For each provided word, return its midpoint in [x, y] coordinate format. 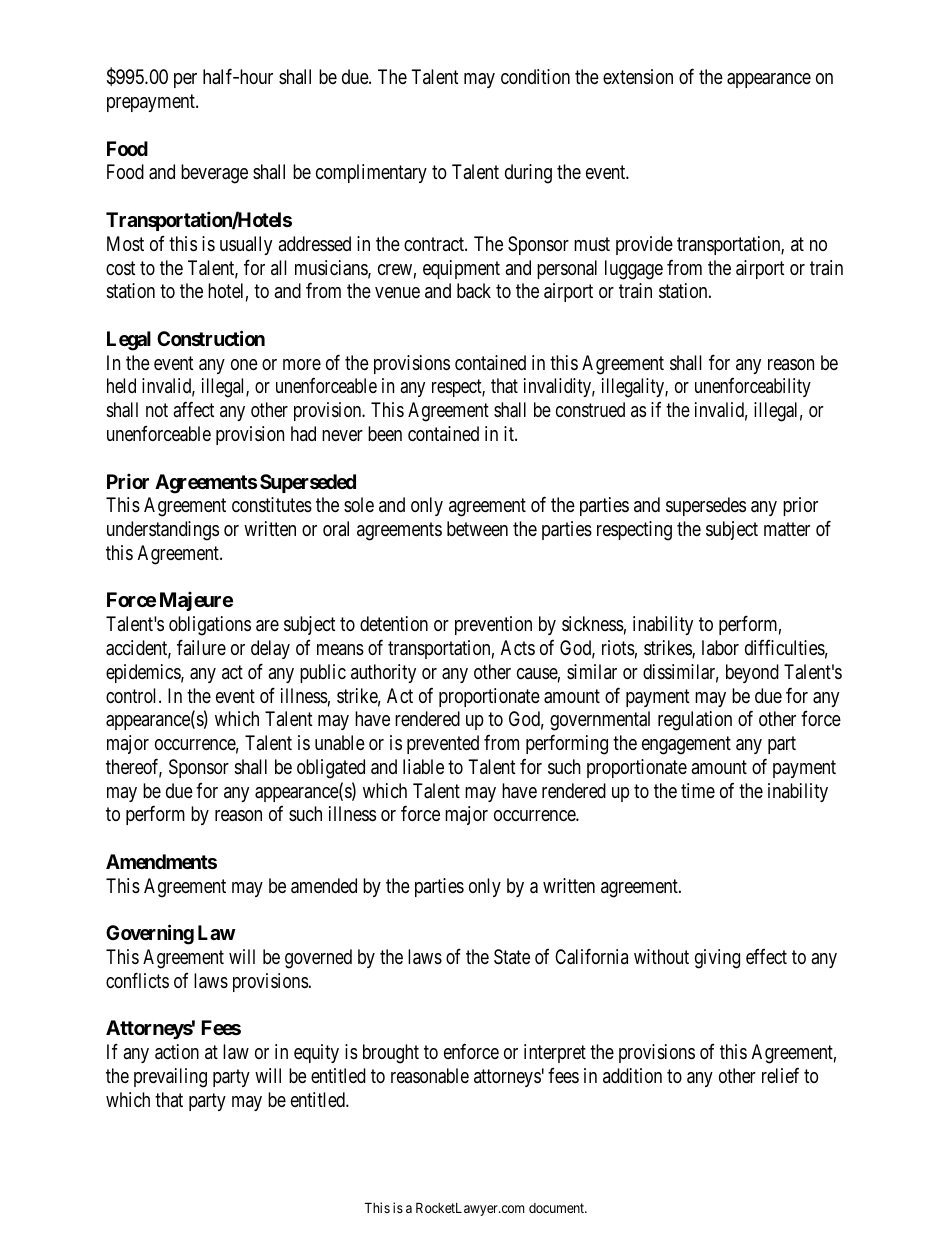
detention [394, 623]
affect [193, 410]
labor [720, 647]
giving [717, 959]
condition [535, 76]
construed [590, 409]
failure [201, 647]
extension [638, 76]
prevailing [170, 1078]
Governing [150, 935]
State [512, 957]
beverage [214, 174]
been [385, 433]
